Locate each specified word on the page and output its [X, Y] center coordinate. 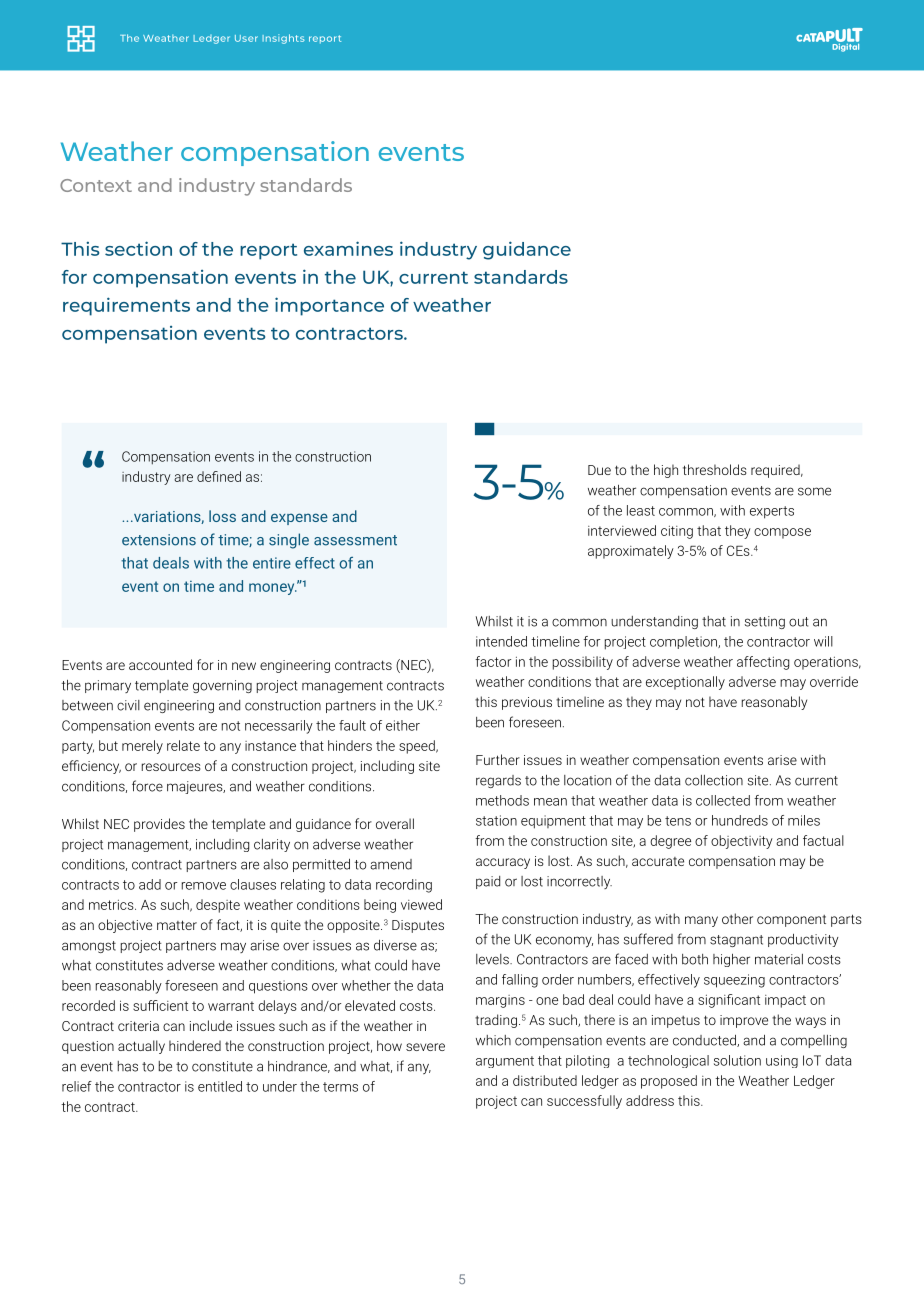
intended [501, 641]
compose [782, 533]
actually [141, 1047]
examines [348, 248]
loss [222, 516]
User [246, 38]
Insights [283, 39]
